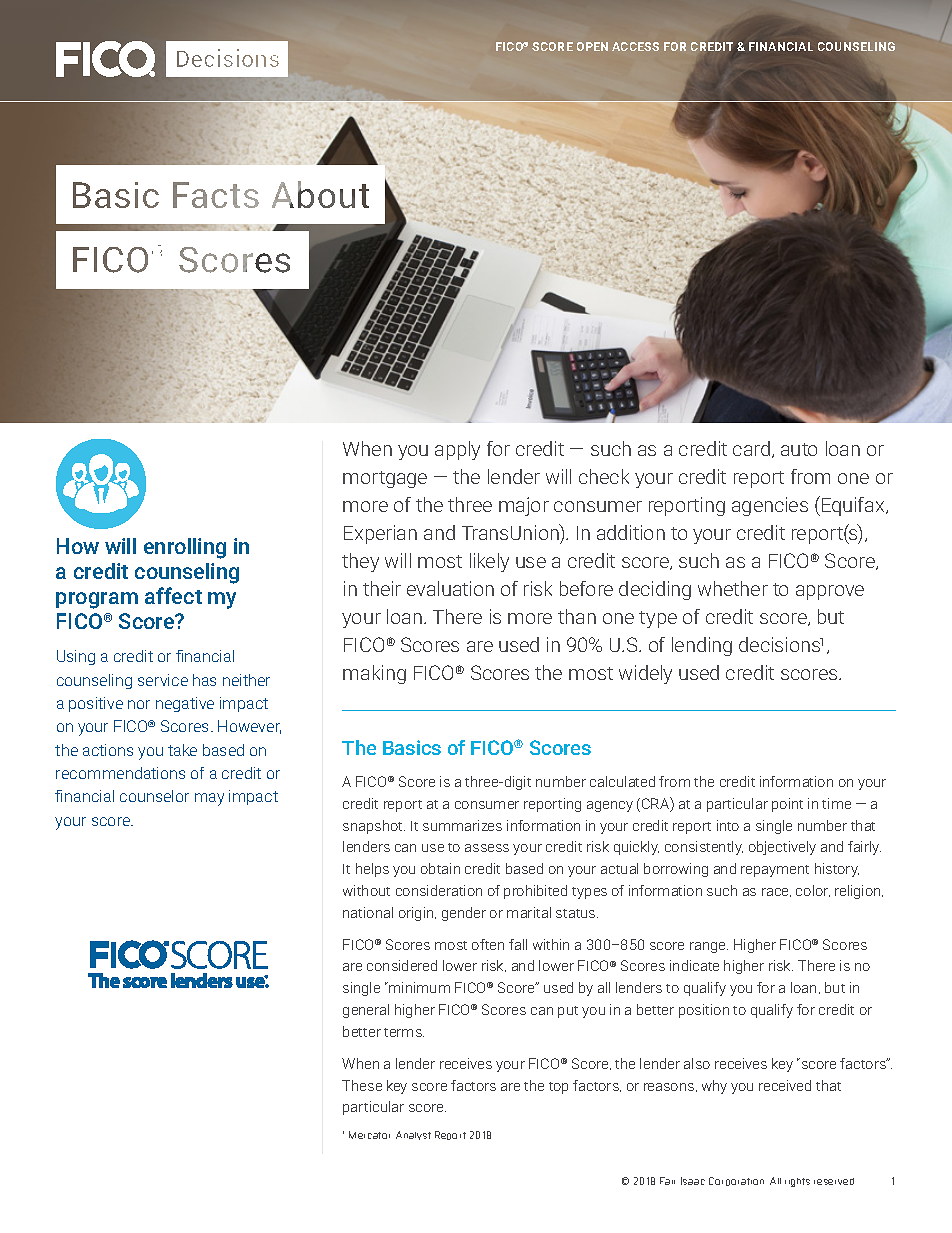  What do you see at coordinates (753, 449) in the document?
I see `card` at bounding box center [753, 449].
